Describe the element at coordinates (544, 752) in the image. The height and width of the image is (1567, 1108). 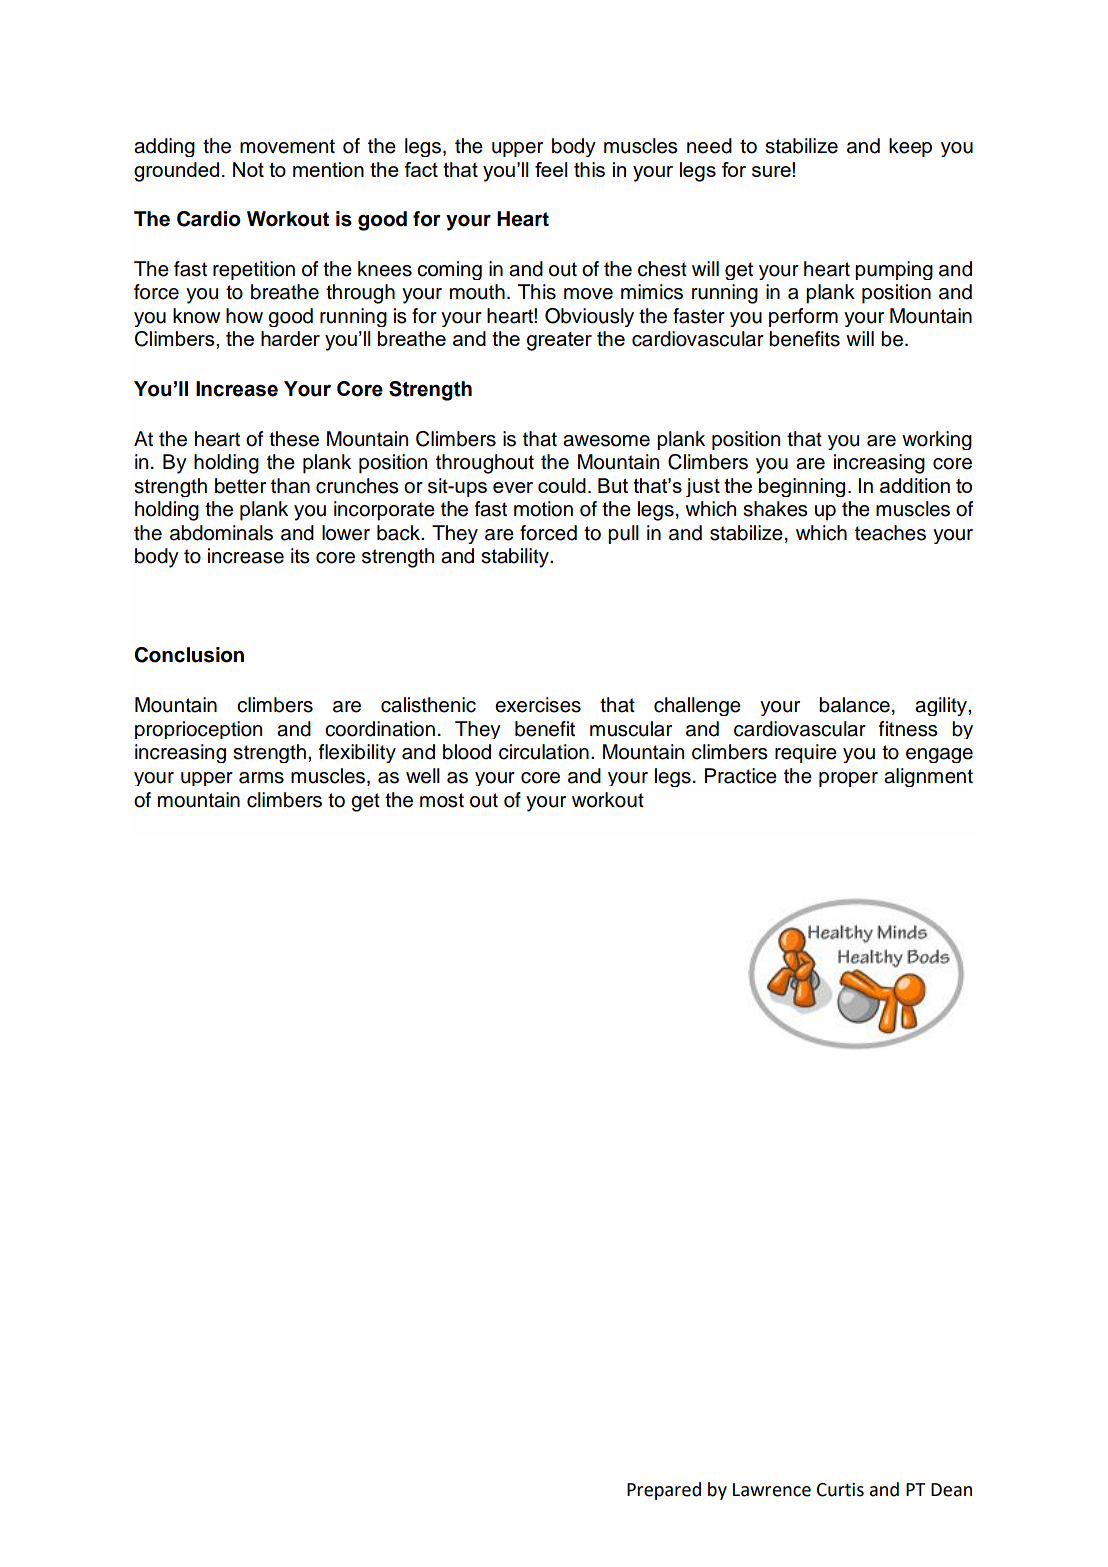
I see `circulation` at that location.
